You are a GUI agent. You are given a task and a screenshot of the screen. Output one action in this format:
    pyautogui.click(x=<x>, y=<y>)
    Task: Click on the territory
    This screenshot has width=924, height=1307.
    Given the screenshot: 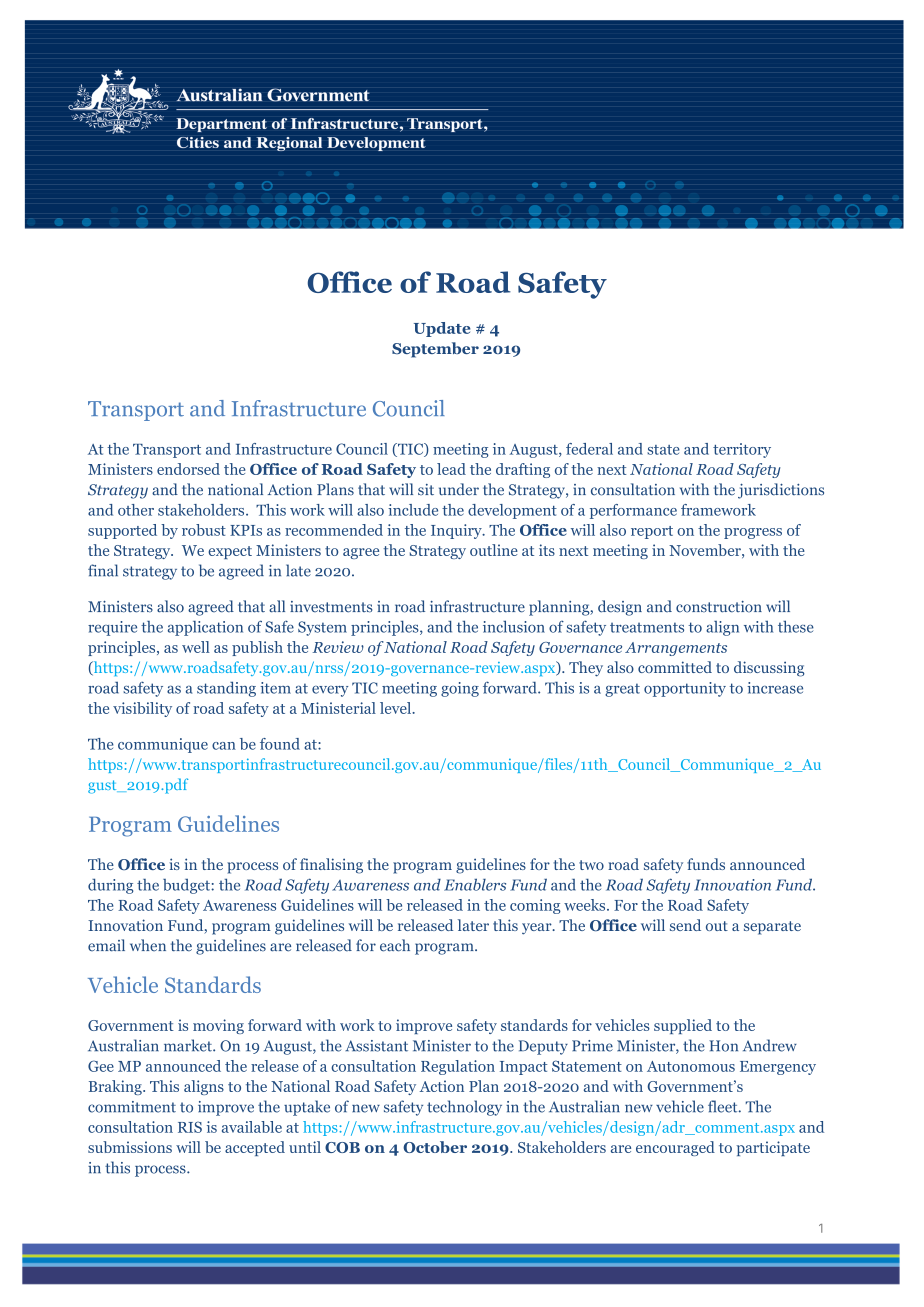 What is the action you would take?
    pyautogui.click(x=742, y=450)
